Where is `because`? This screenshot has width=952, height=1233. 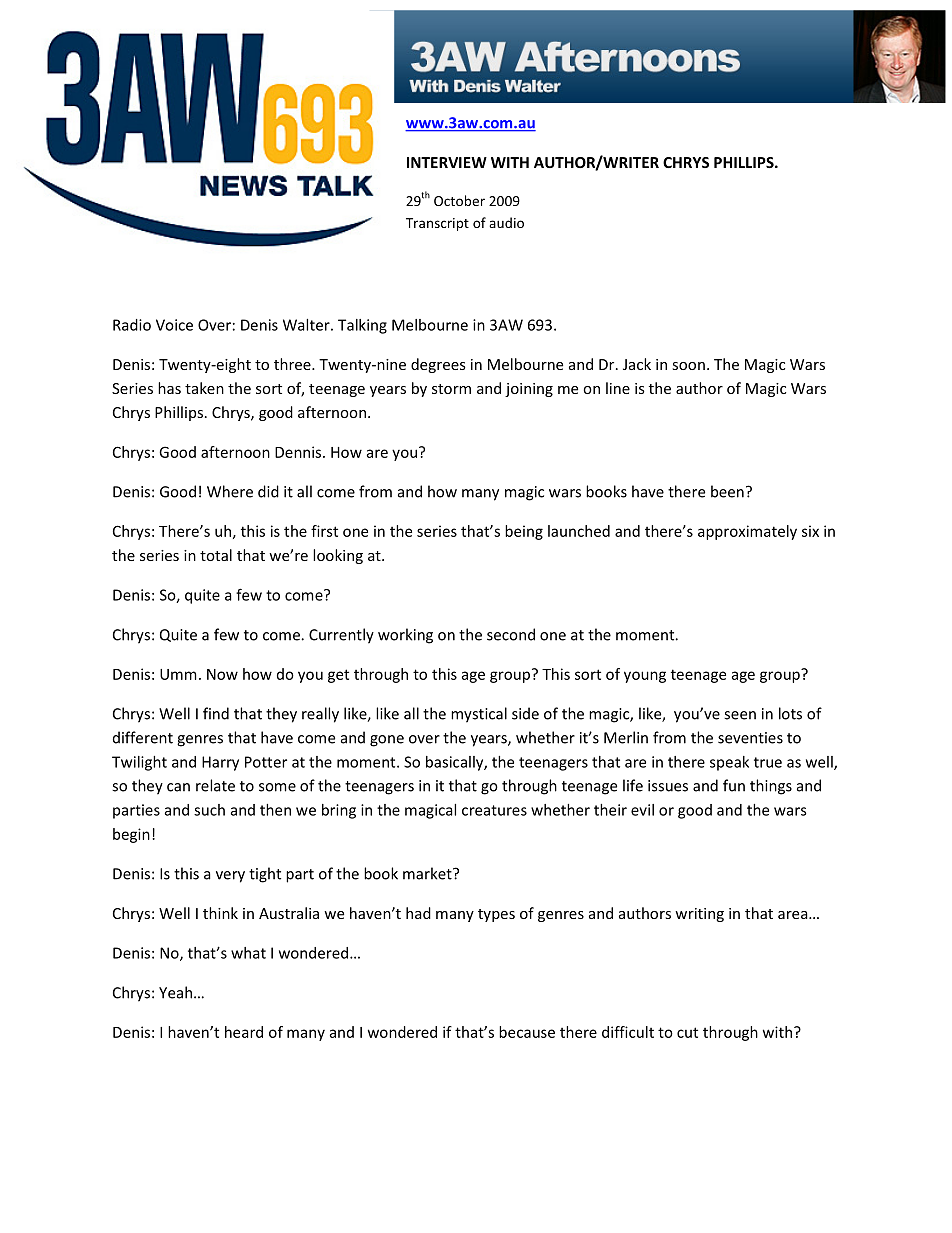 because is located at coordinates (527, 1032).
